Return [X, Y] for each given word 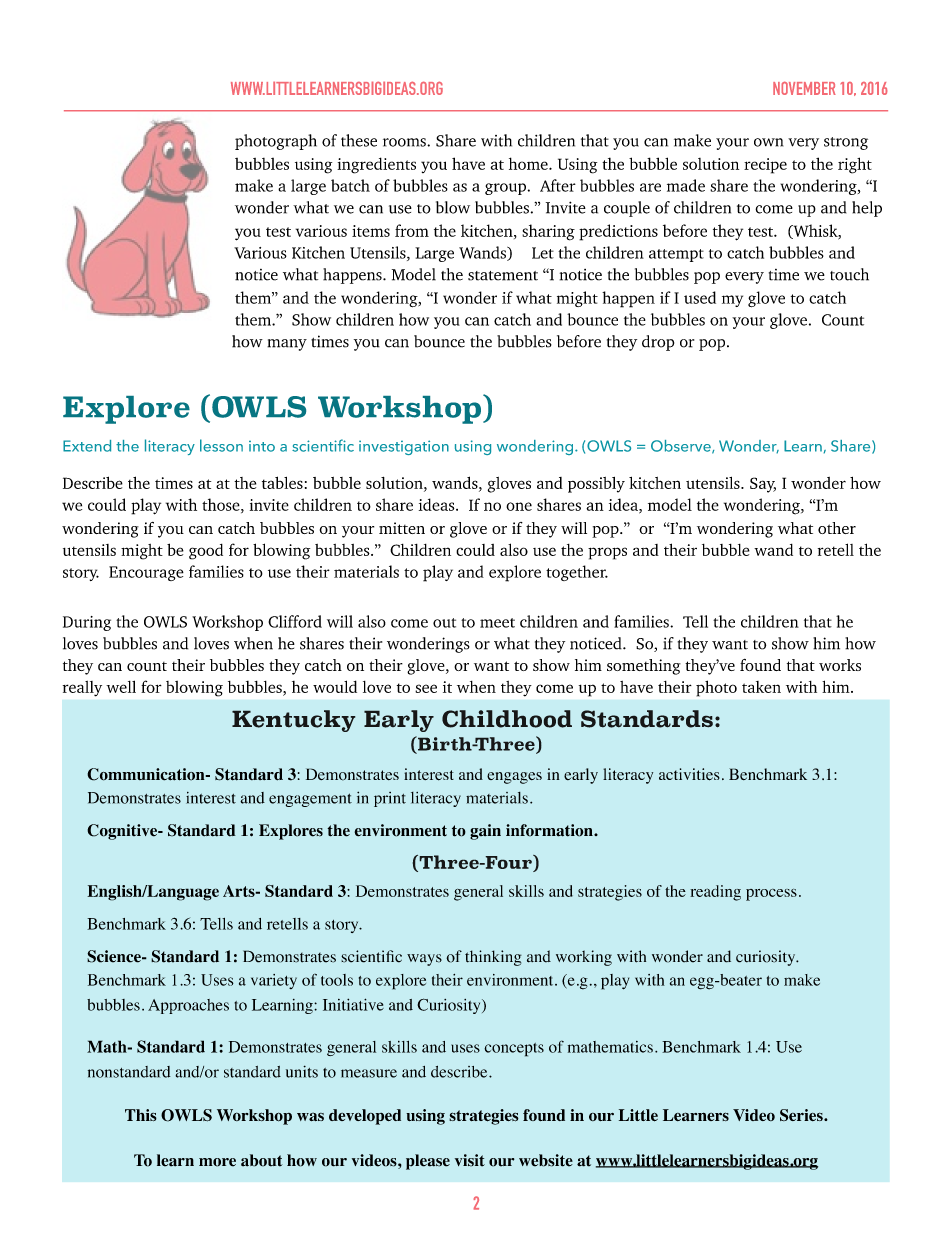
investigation [404, 447]
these [359, 140]
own [768, 142]
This [141, 1115]
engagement [310, 800]
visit [470, 1160]
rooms [405, 142]
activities [689, 774]
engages [514, 778]
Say [763, 485]
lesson [221, 445]
